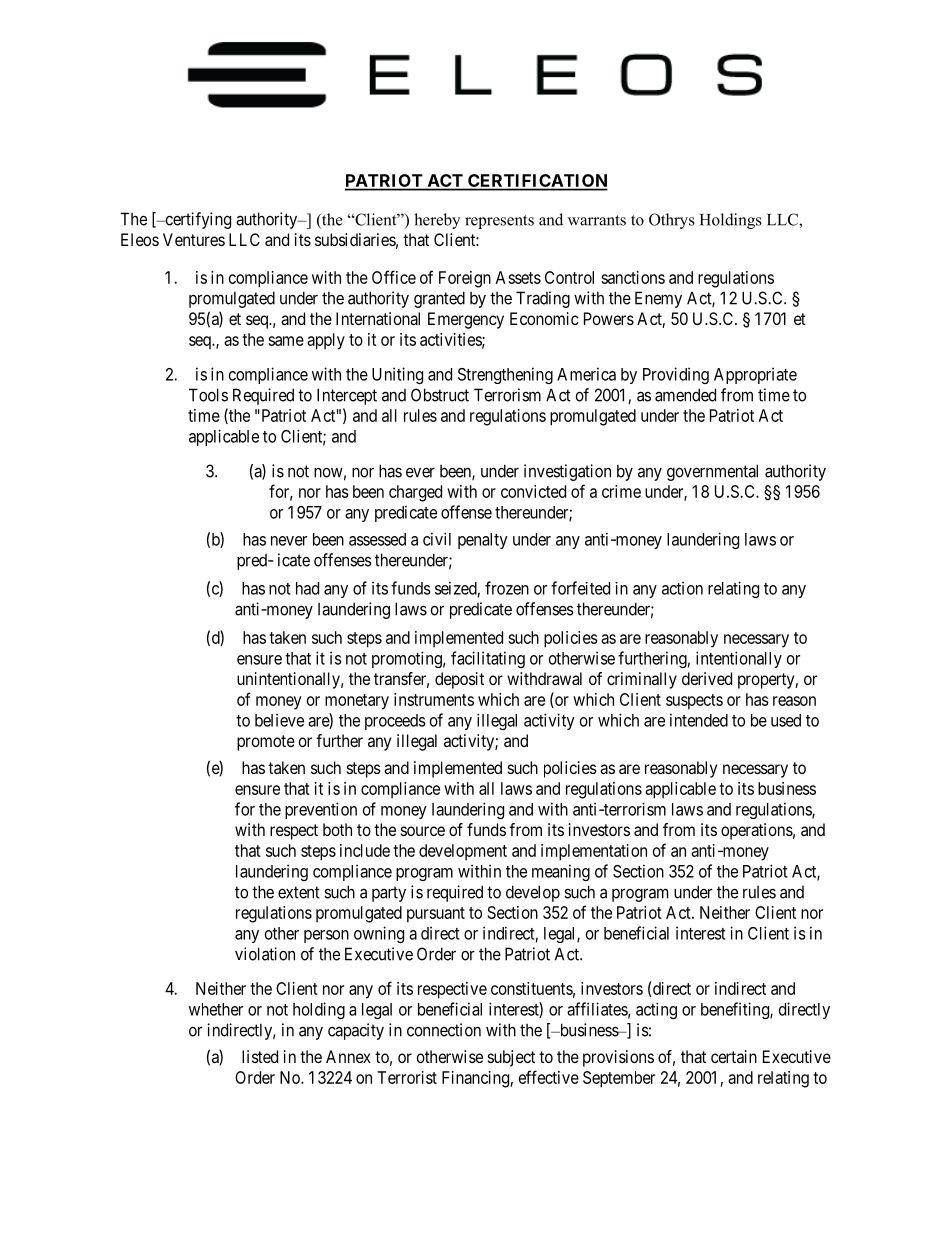  Describe the element at coordinates (488, 659) in the screenshot. I see `facilitating` at that location.
